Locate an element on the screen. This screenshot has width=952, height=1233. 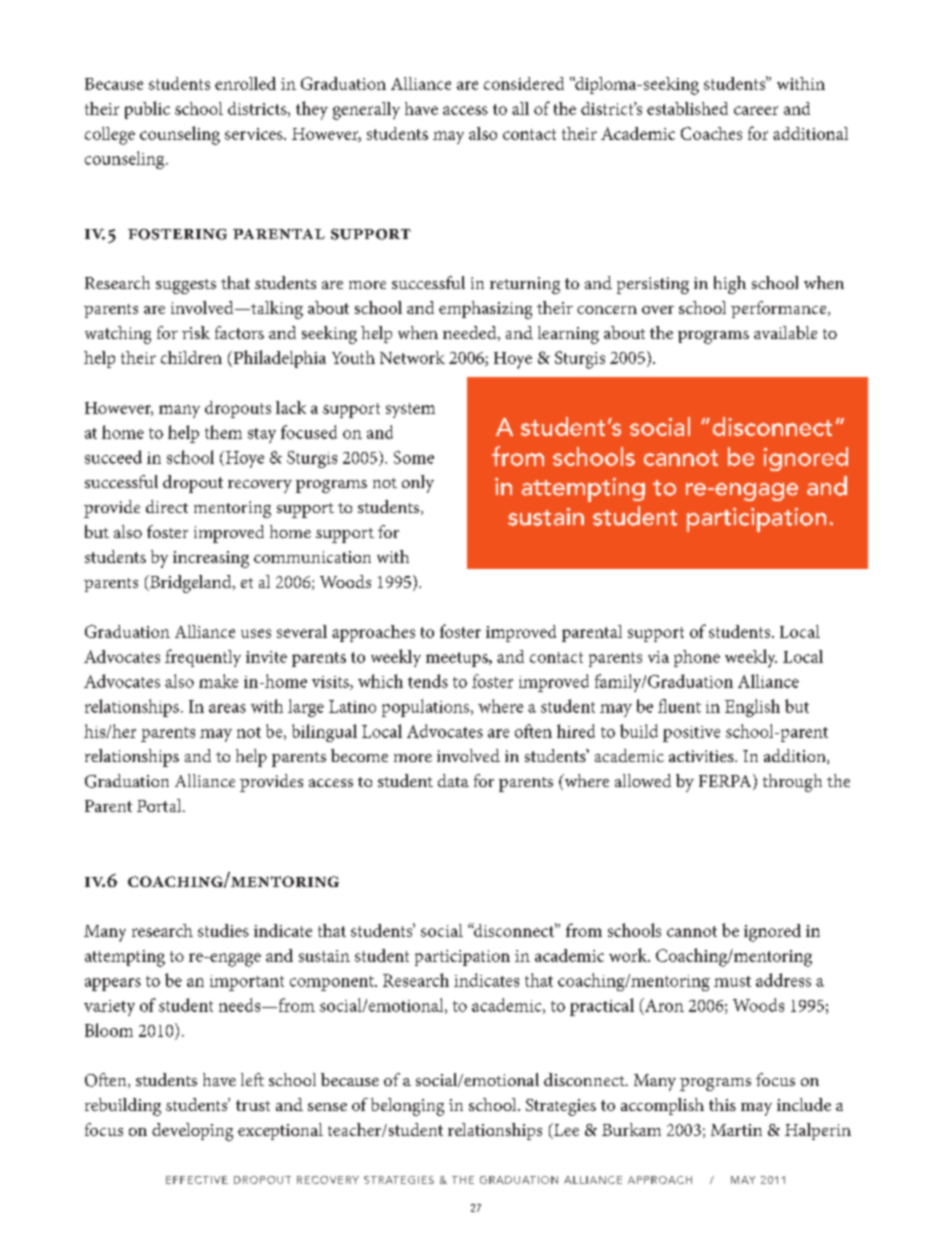
career is located at coordinates (756, 110).
